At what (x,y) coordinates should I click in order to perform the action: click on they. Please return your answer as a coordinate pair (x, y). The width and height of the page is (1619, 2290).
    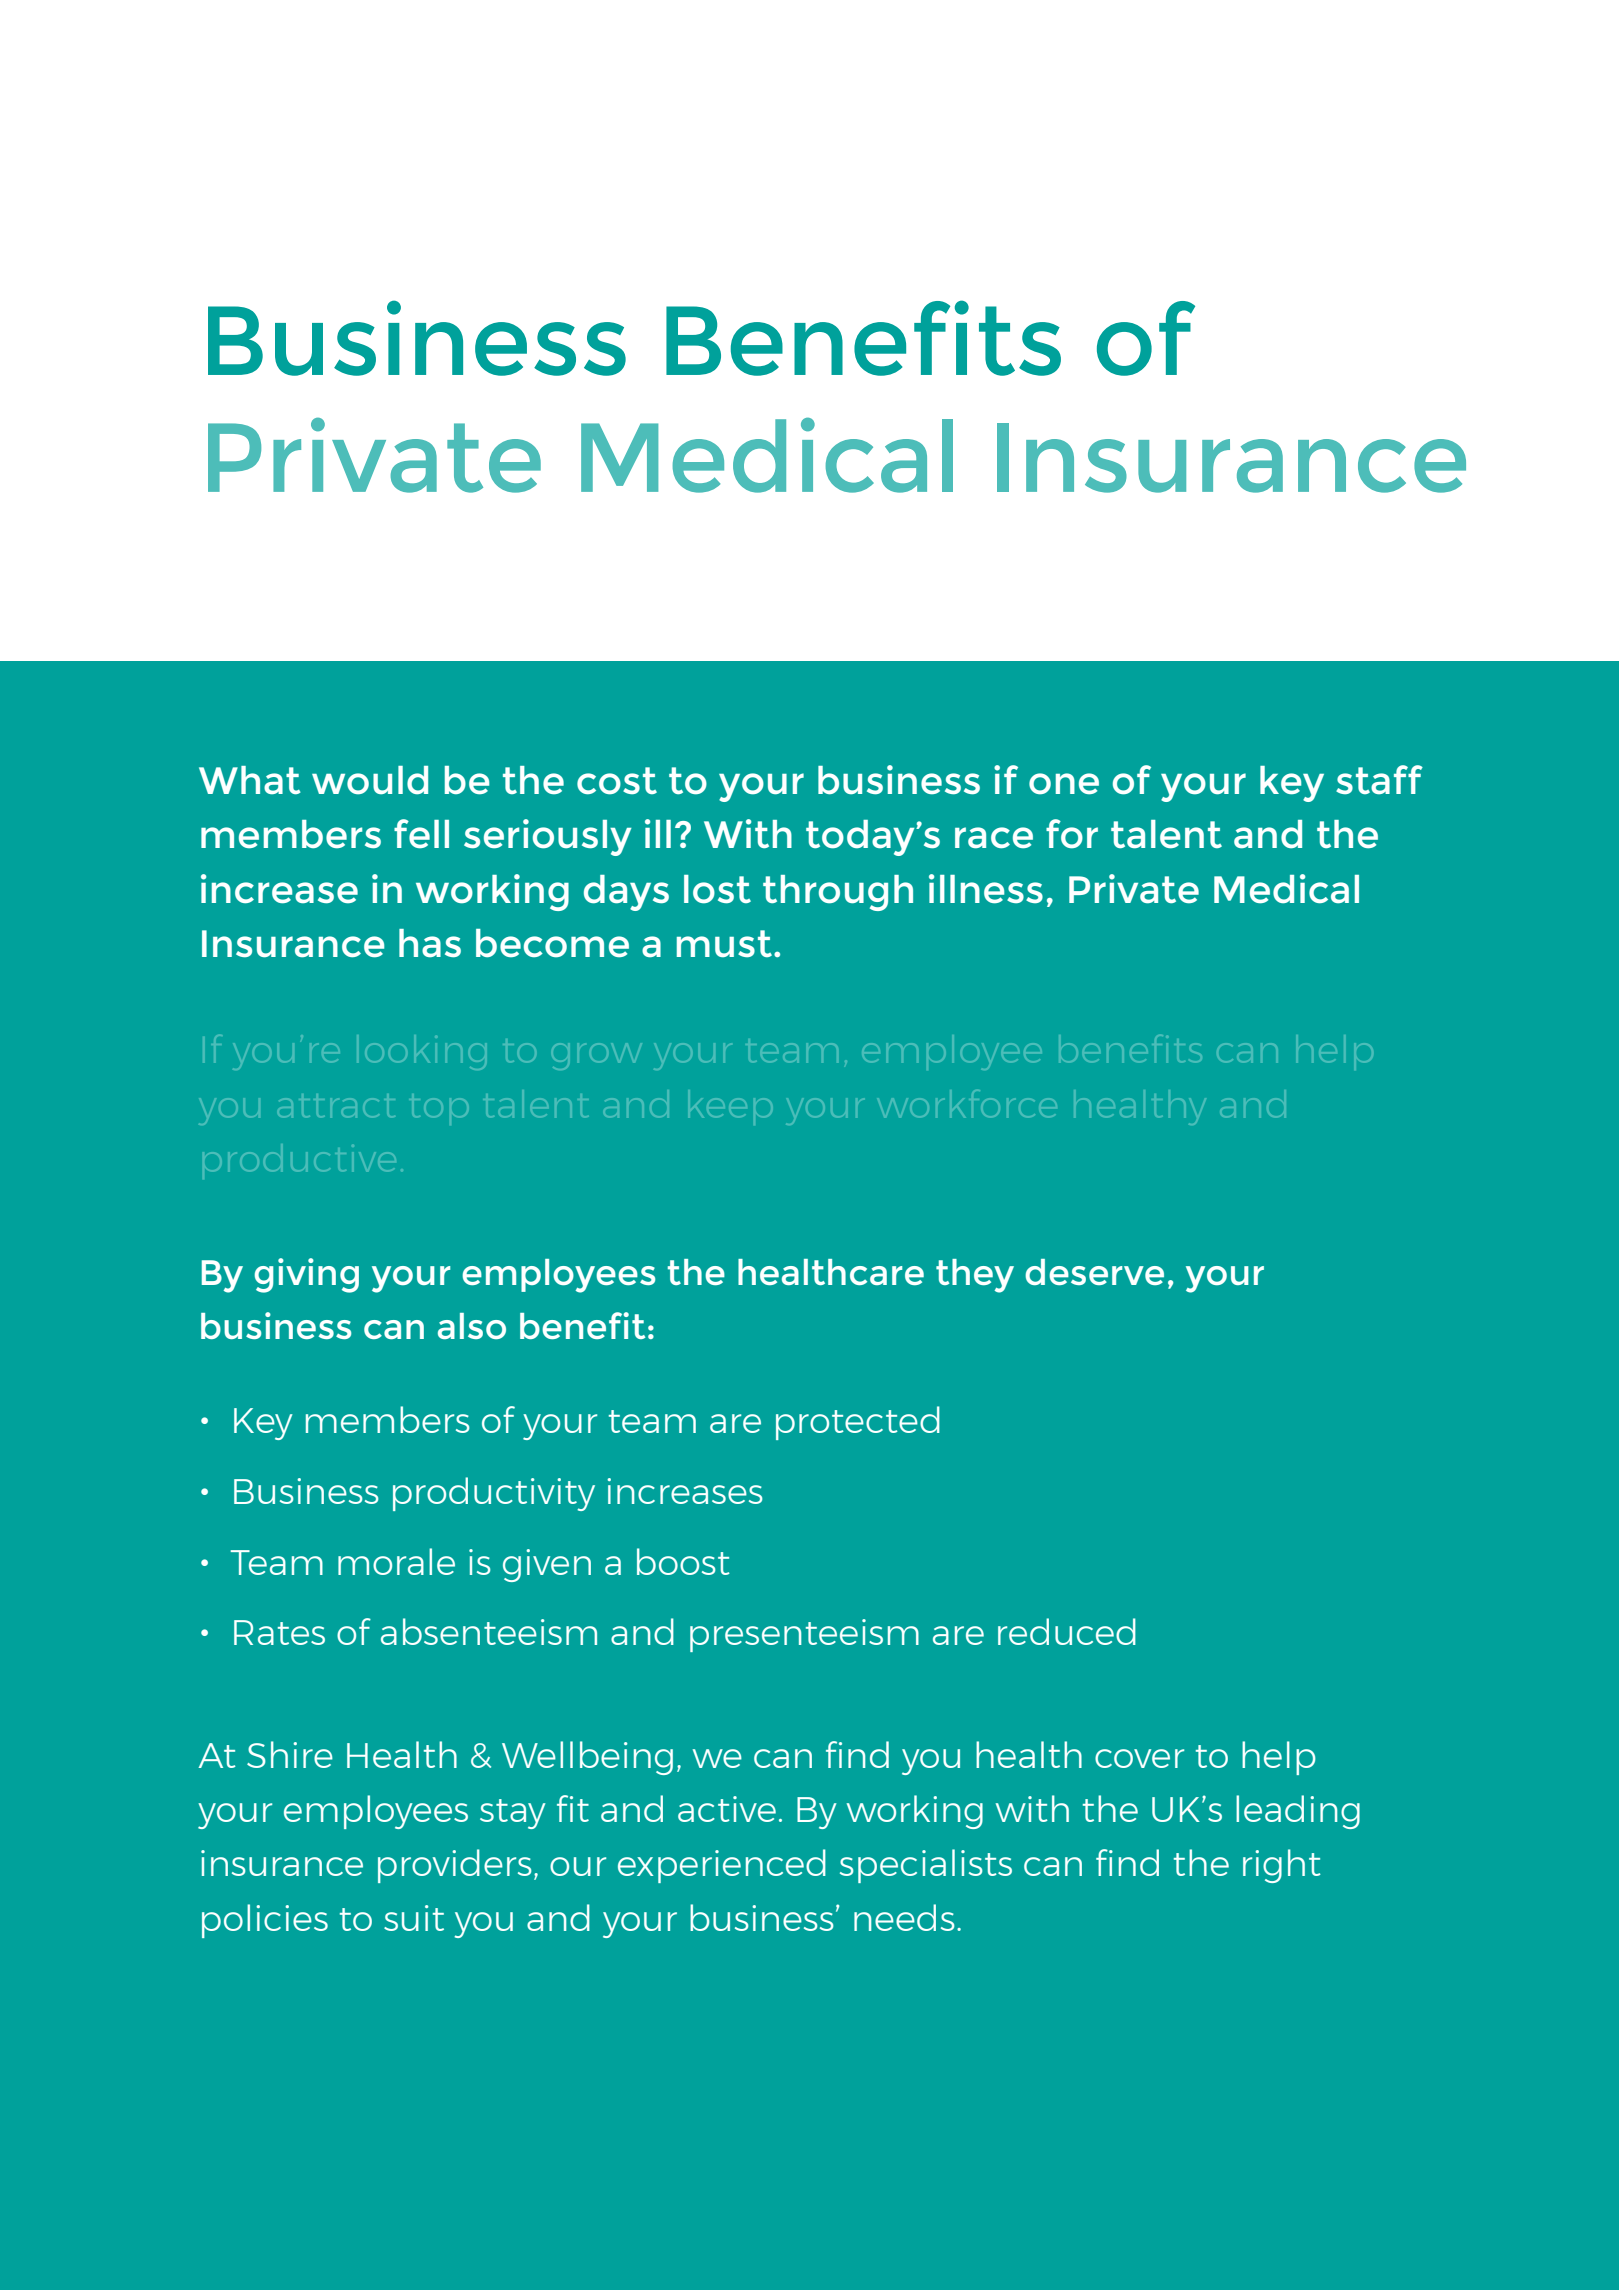
    Looking at the image, I should click on (975, 1276).
